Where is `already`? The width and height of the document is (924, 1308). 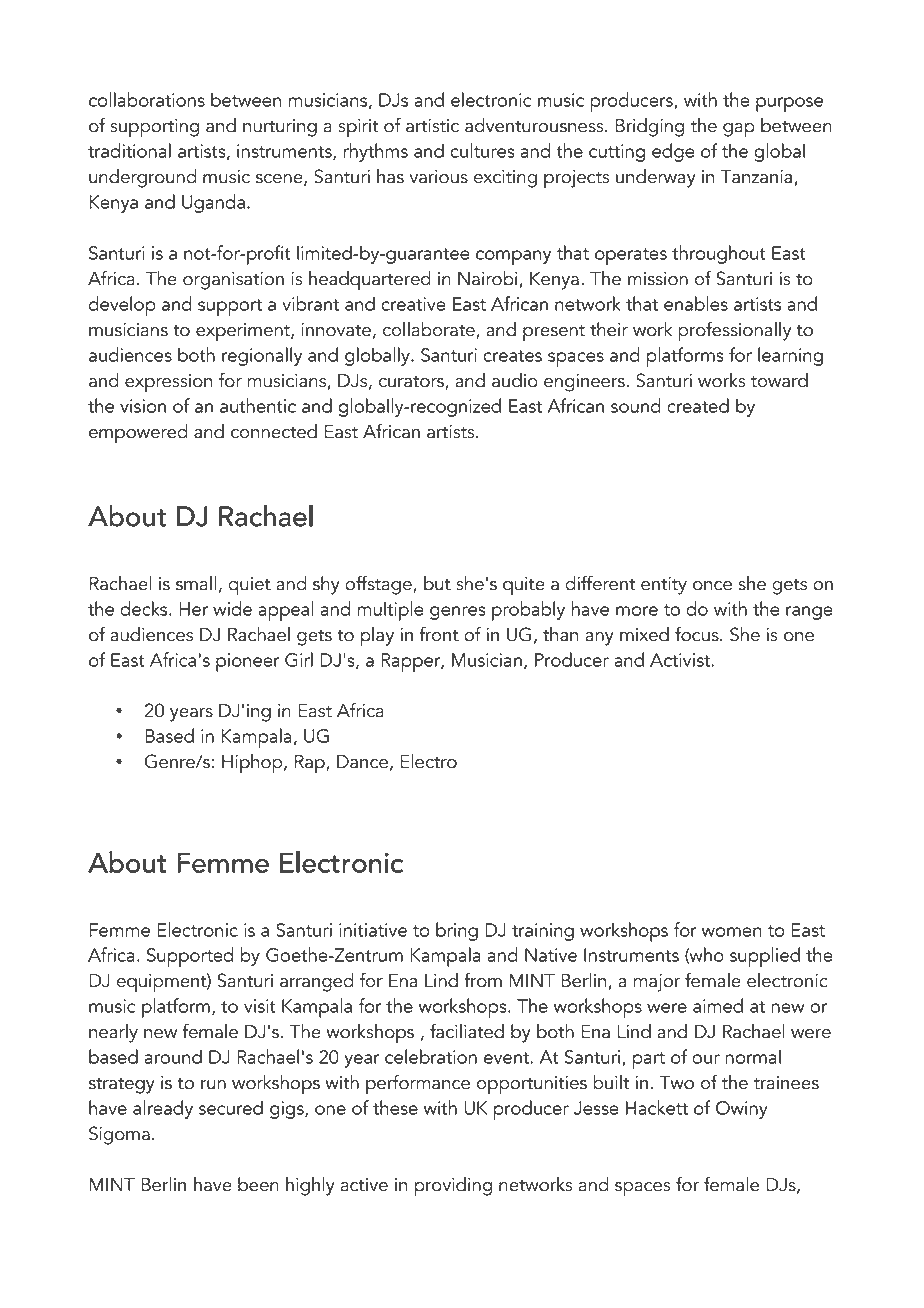 already is located at coordinates (163, 1109).
